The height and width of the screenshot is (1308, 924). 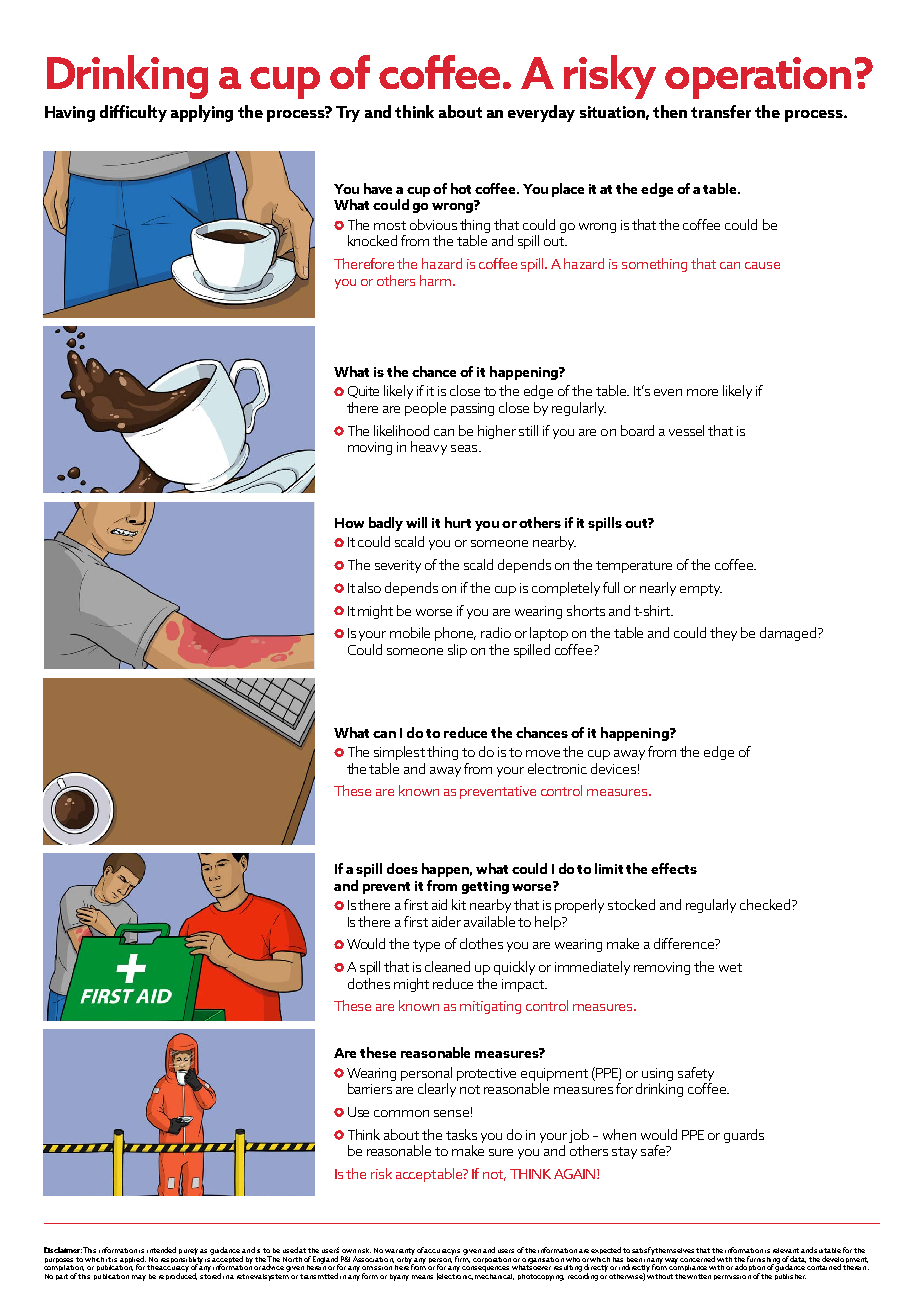 I want to click on more, so click(x=702, y=392).
